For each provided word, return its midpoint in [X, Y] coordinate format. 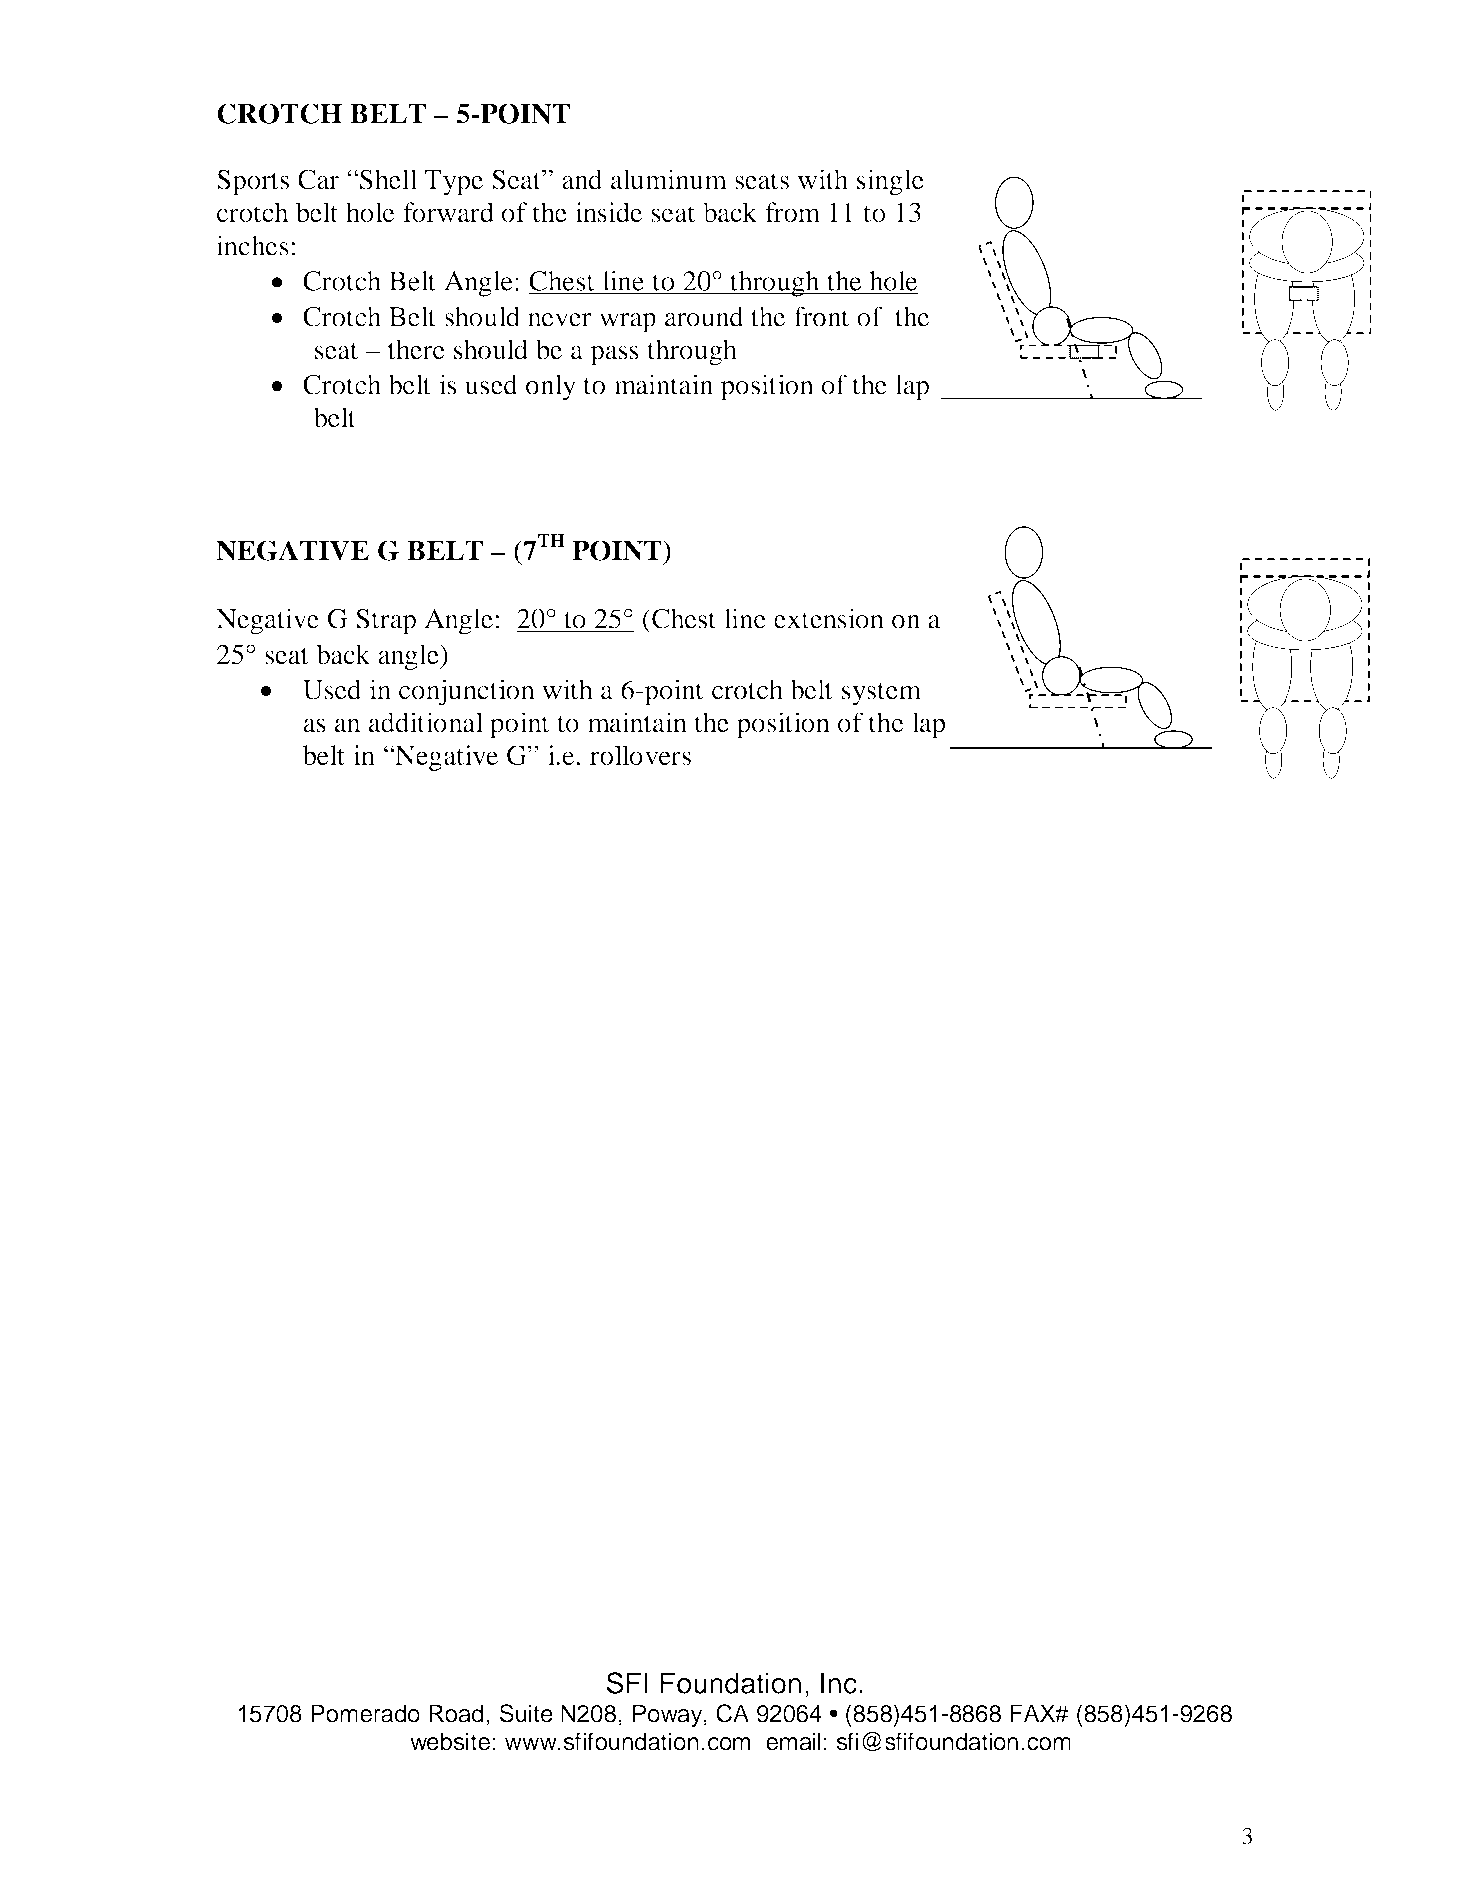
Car [318, 179]
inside [609, 212]
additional [426, 722]
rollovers [640, 755]
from [792, 212]
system [881, 694]
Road [456, 1713]
